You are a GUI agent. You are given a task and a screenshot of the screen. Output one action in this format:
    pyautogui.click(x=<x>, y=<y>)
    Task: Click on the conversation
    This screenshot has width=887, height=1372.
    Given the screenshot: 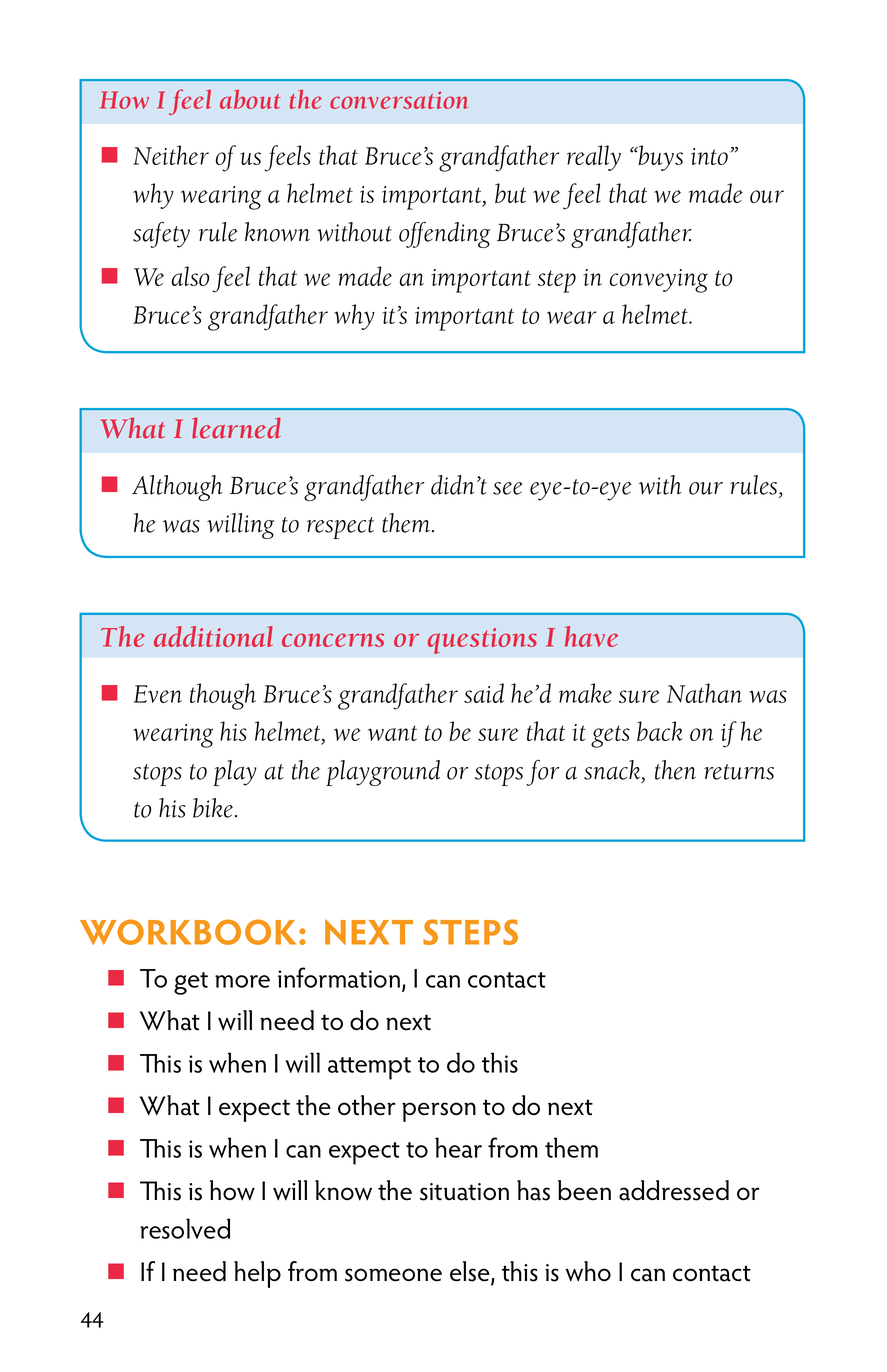 What is the action you would take?
    pyautogui.click(x=399, y=100)
